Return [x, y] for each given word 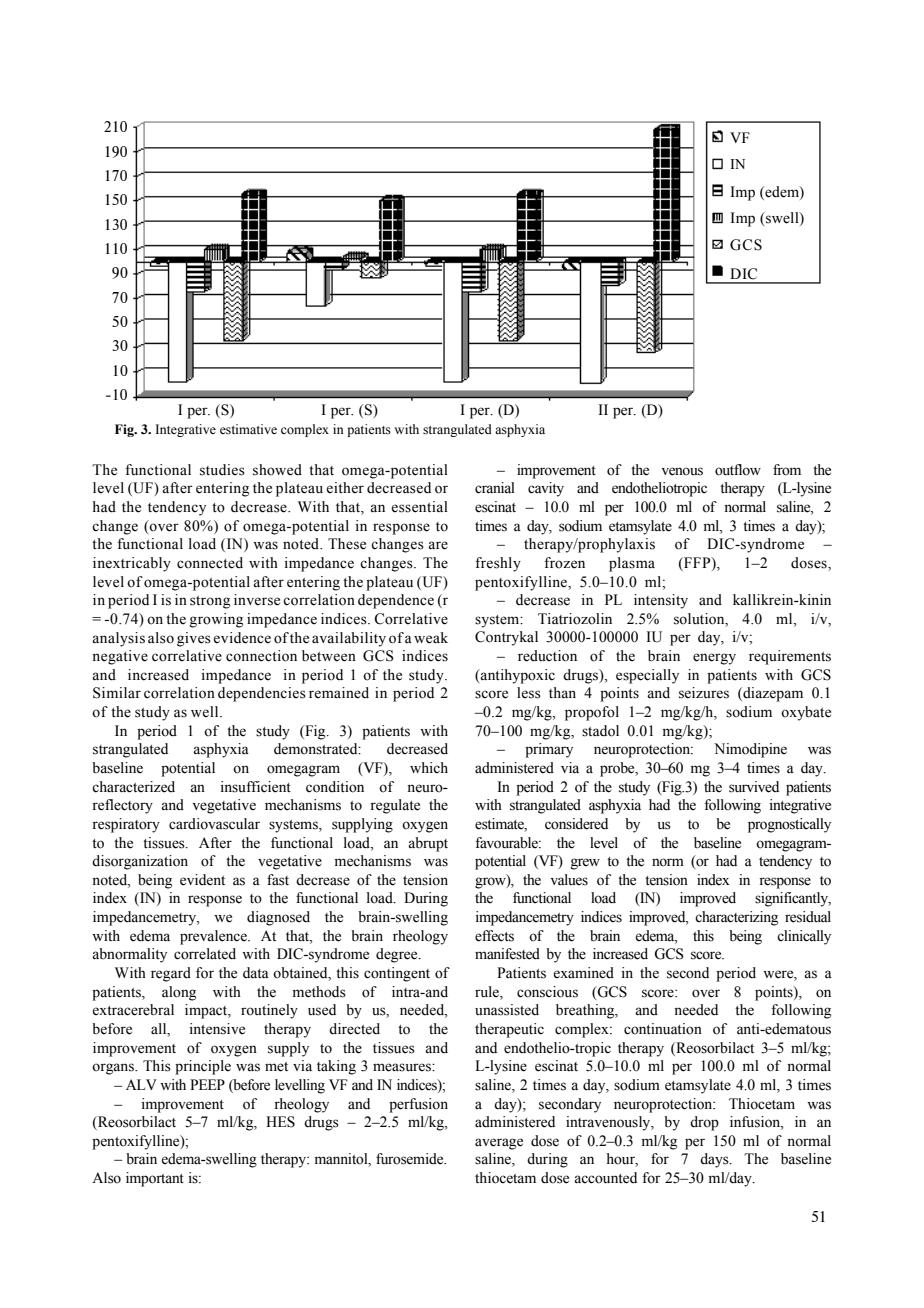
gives [194, 639]
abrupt [428, 844]
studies [222, 470]
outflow [738, 470]
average [499, 1144]
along [179, 993]
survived [754, 787]
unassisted [507, 1010]
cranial [495, 488]
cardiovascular [214, 824]
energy [714, 659]
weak [431, 638]
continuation [663, 1029]
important [155, 1179]
